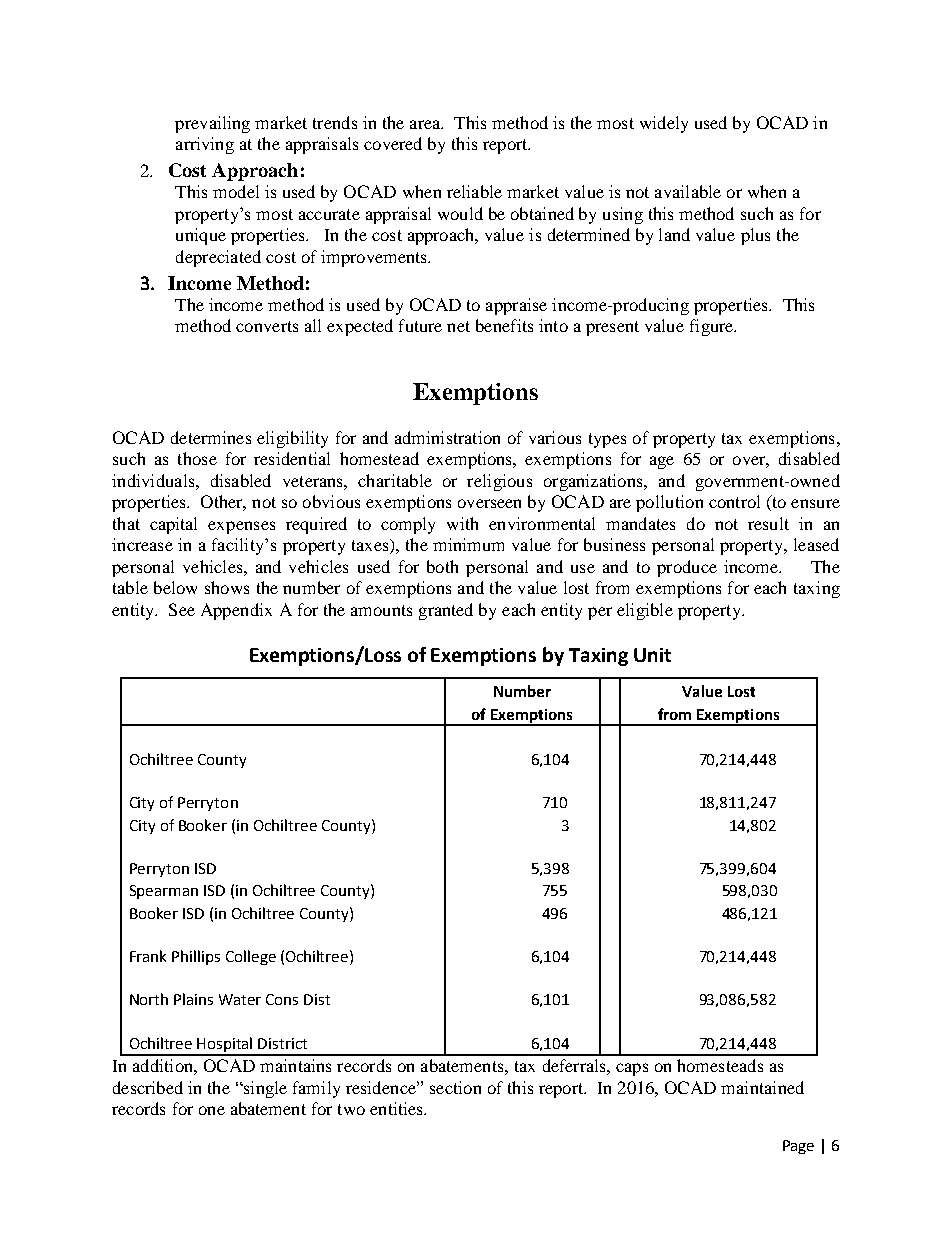 The image size is (952, 1233). I want to click on administration, so click(447, 437).
